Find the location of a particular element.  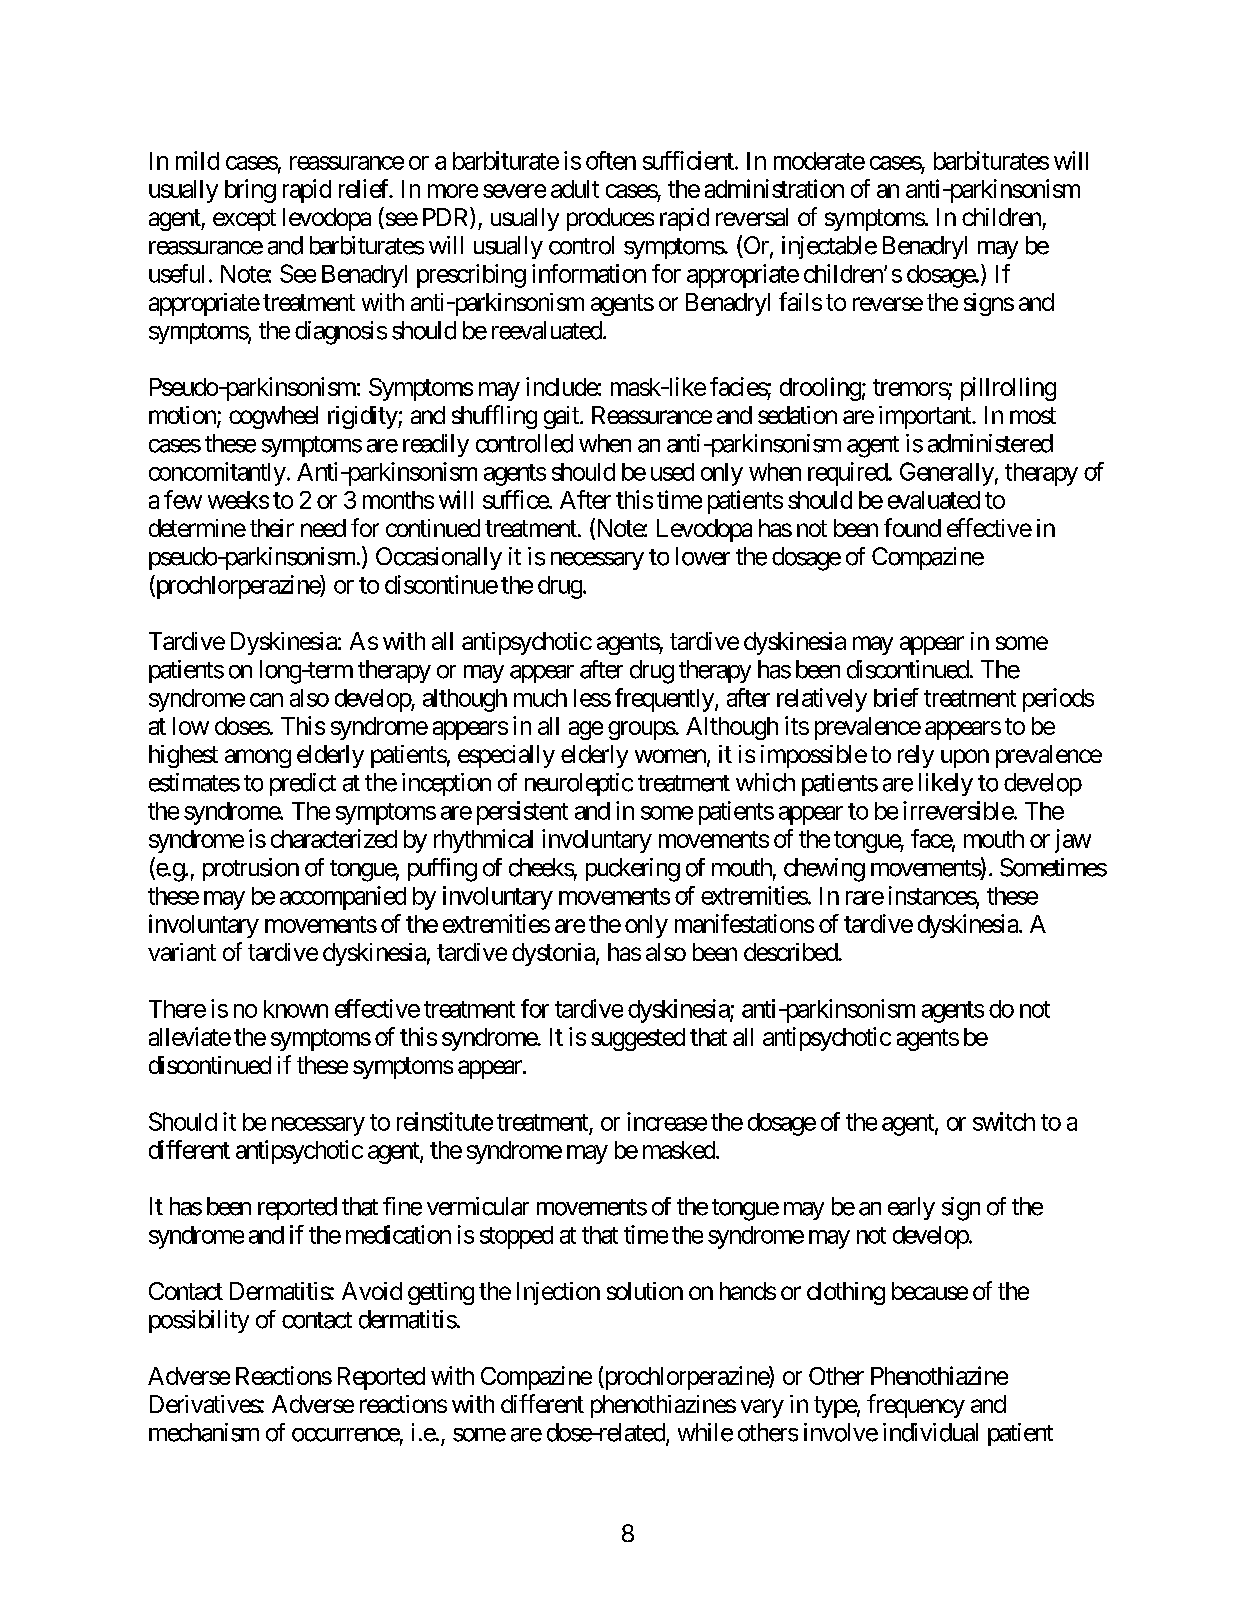

adult is located at coordinates (575, 189).
